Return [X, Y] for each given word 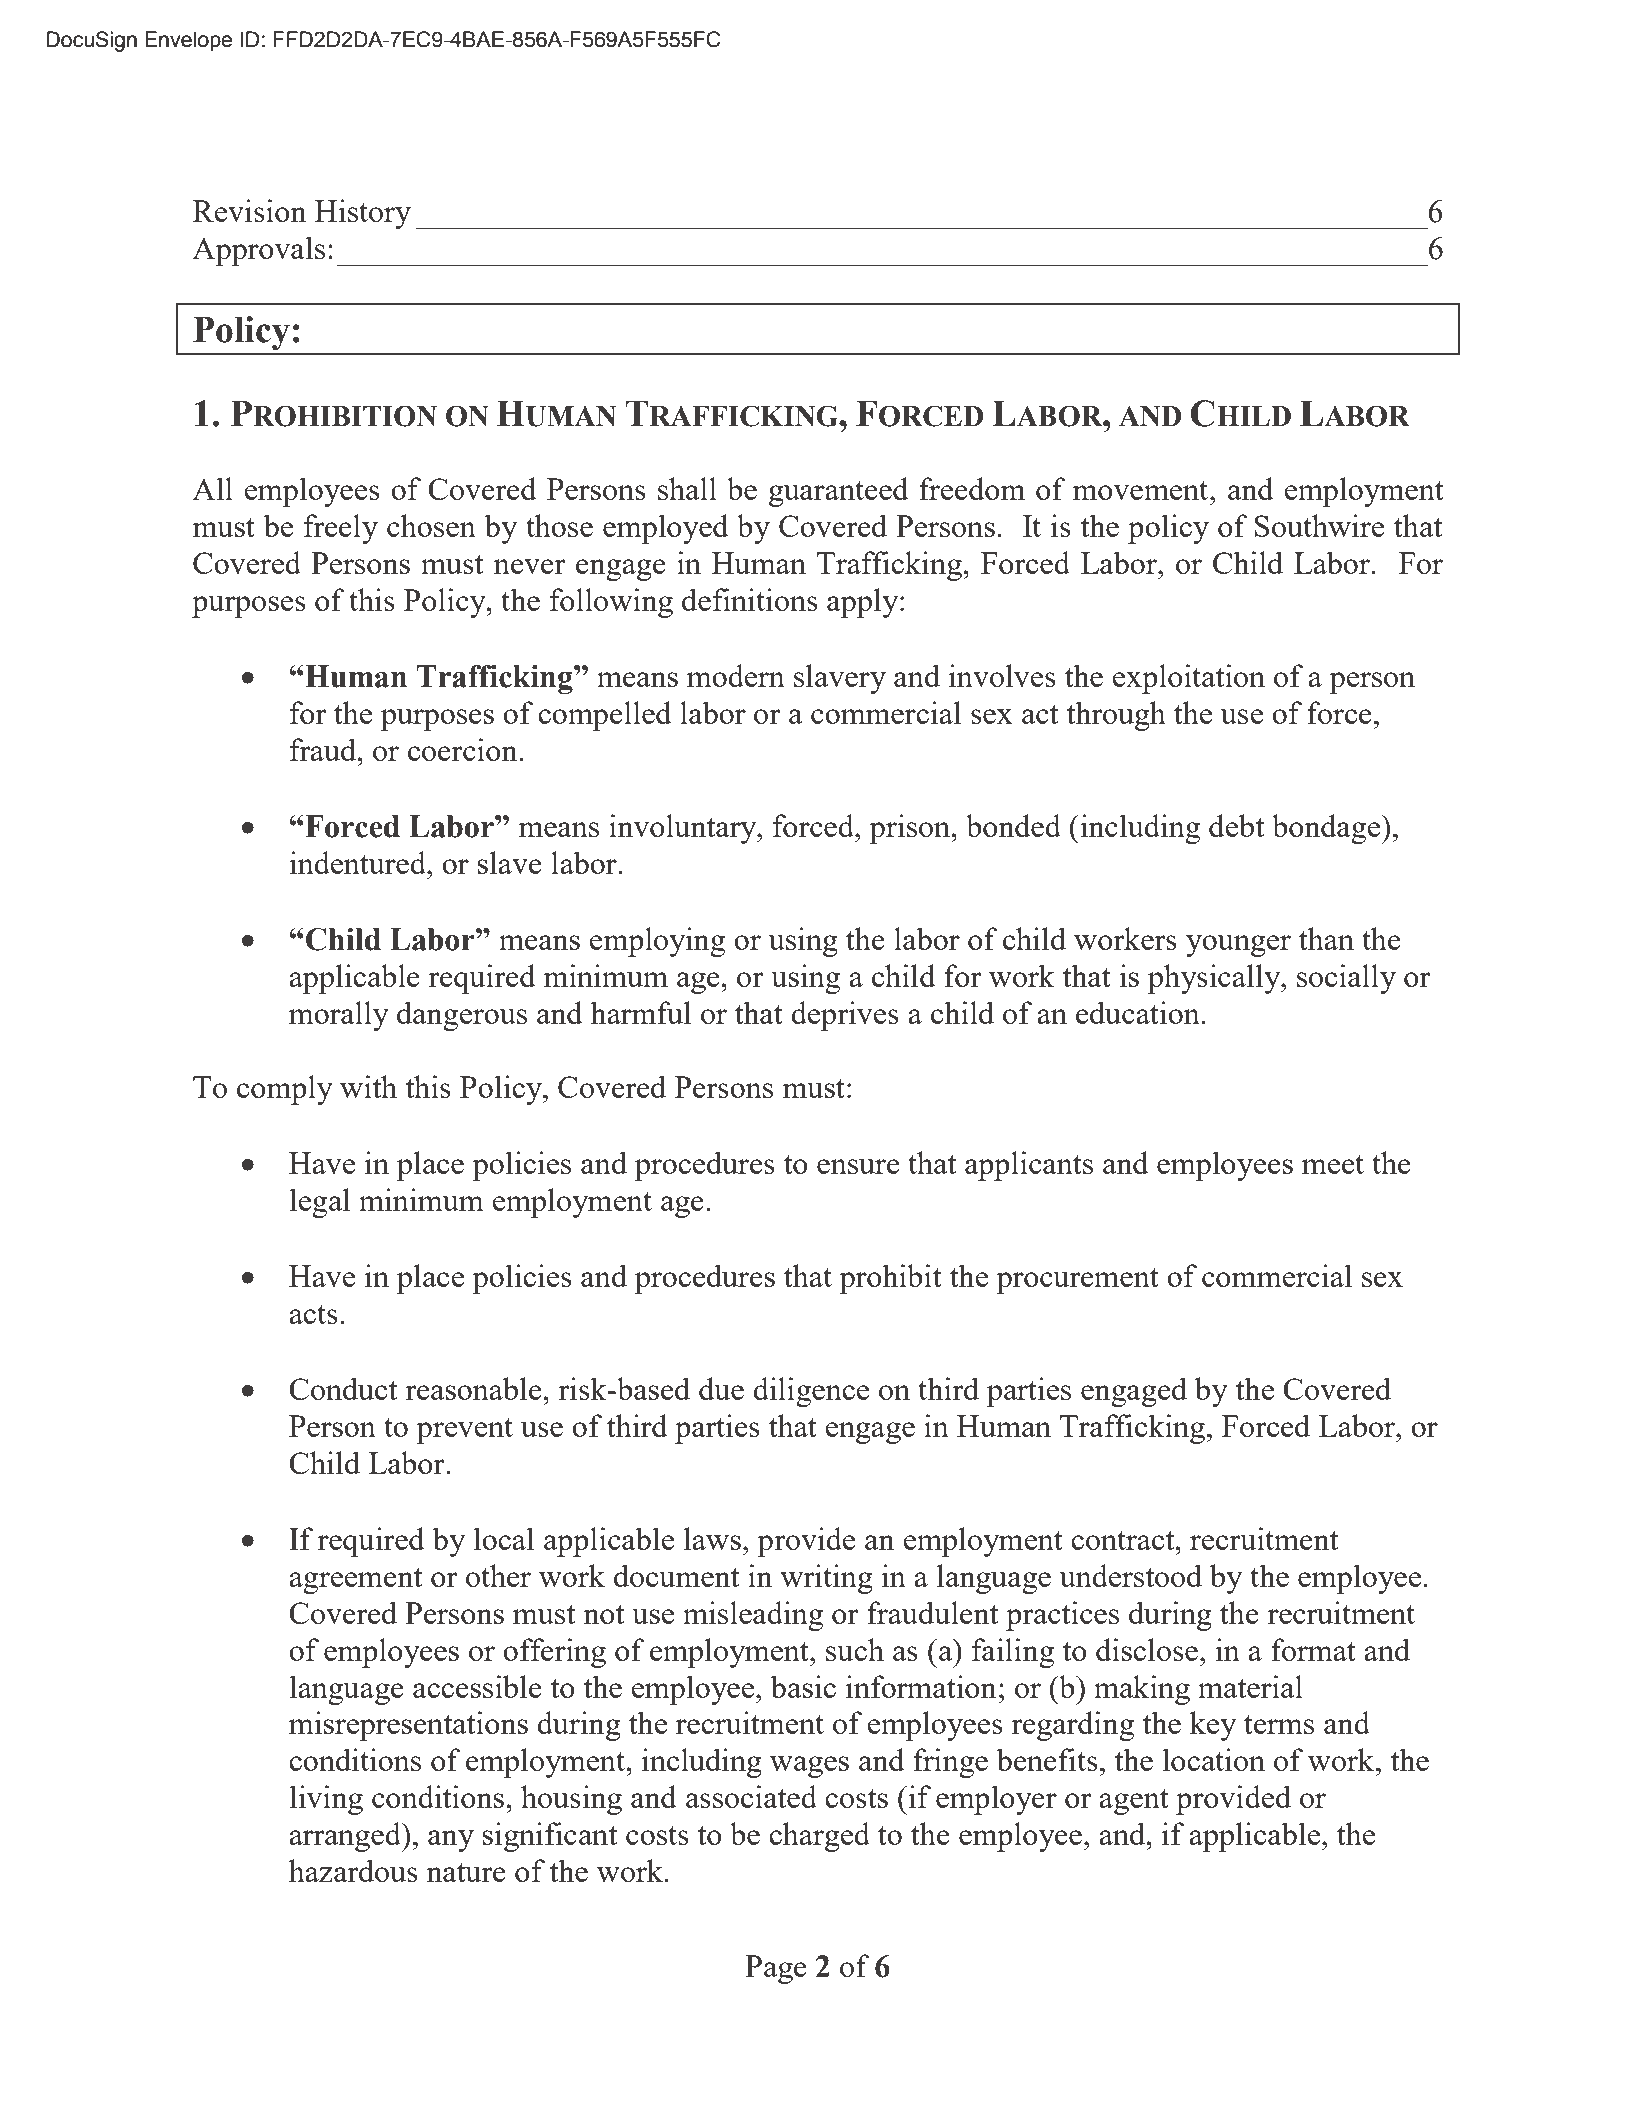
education [1138, 1012]
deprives [845, 1016]
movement [1141, 490]
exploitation [1188, 679]
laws [712, 1538]
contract [1124, 1540]
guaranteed [838, 492]
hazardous [353, 1870]
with [368, 1086]
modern [736, 675]
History [363, 214]
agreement [355, 1581]
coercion [464, 749]
